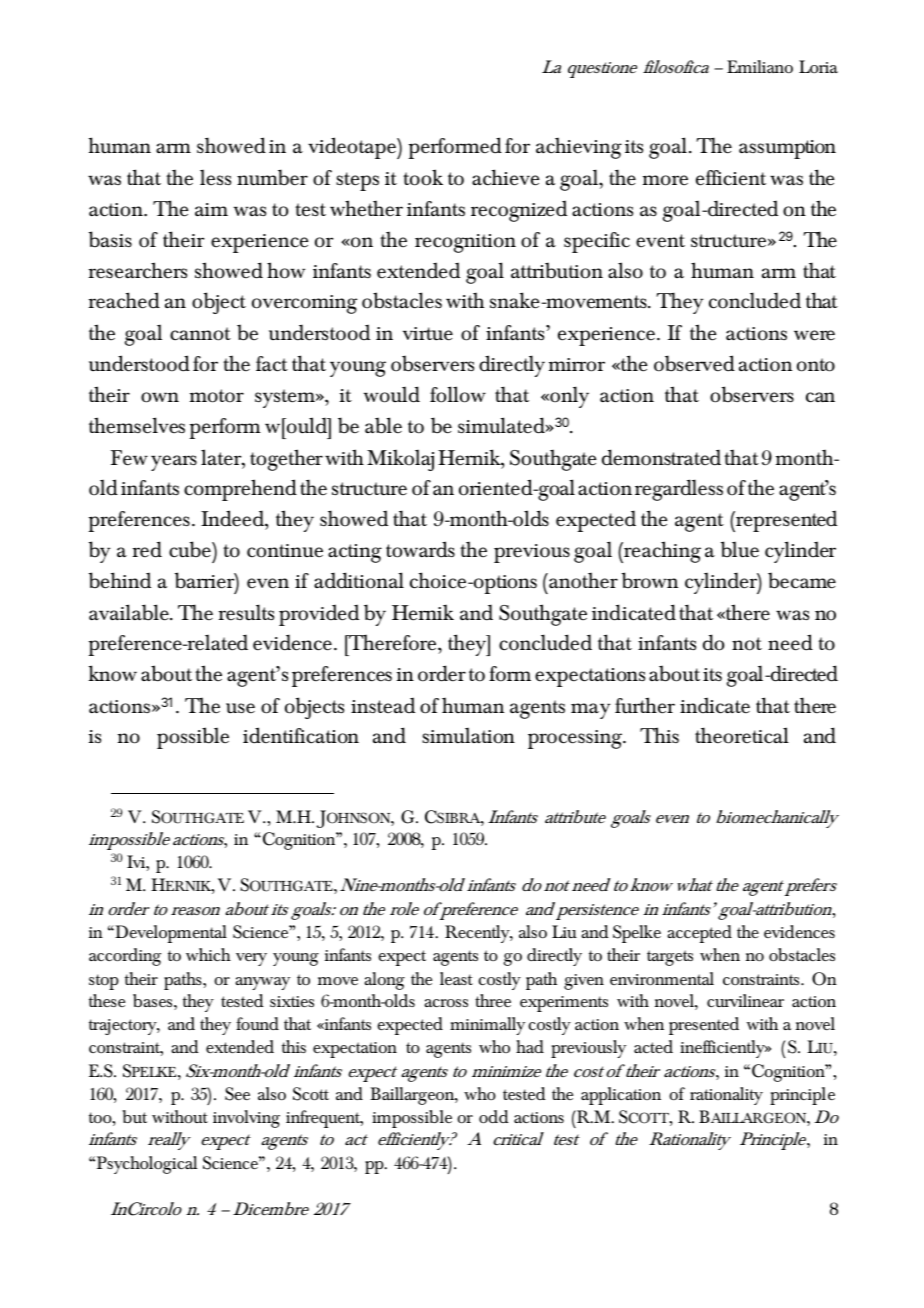 The width and height of the screenshot is (924, 1308). What do you see at coordinates (740, 549) in the screenshot?
I see `blue` at bounding box center [740, 549].
